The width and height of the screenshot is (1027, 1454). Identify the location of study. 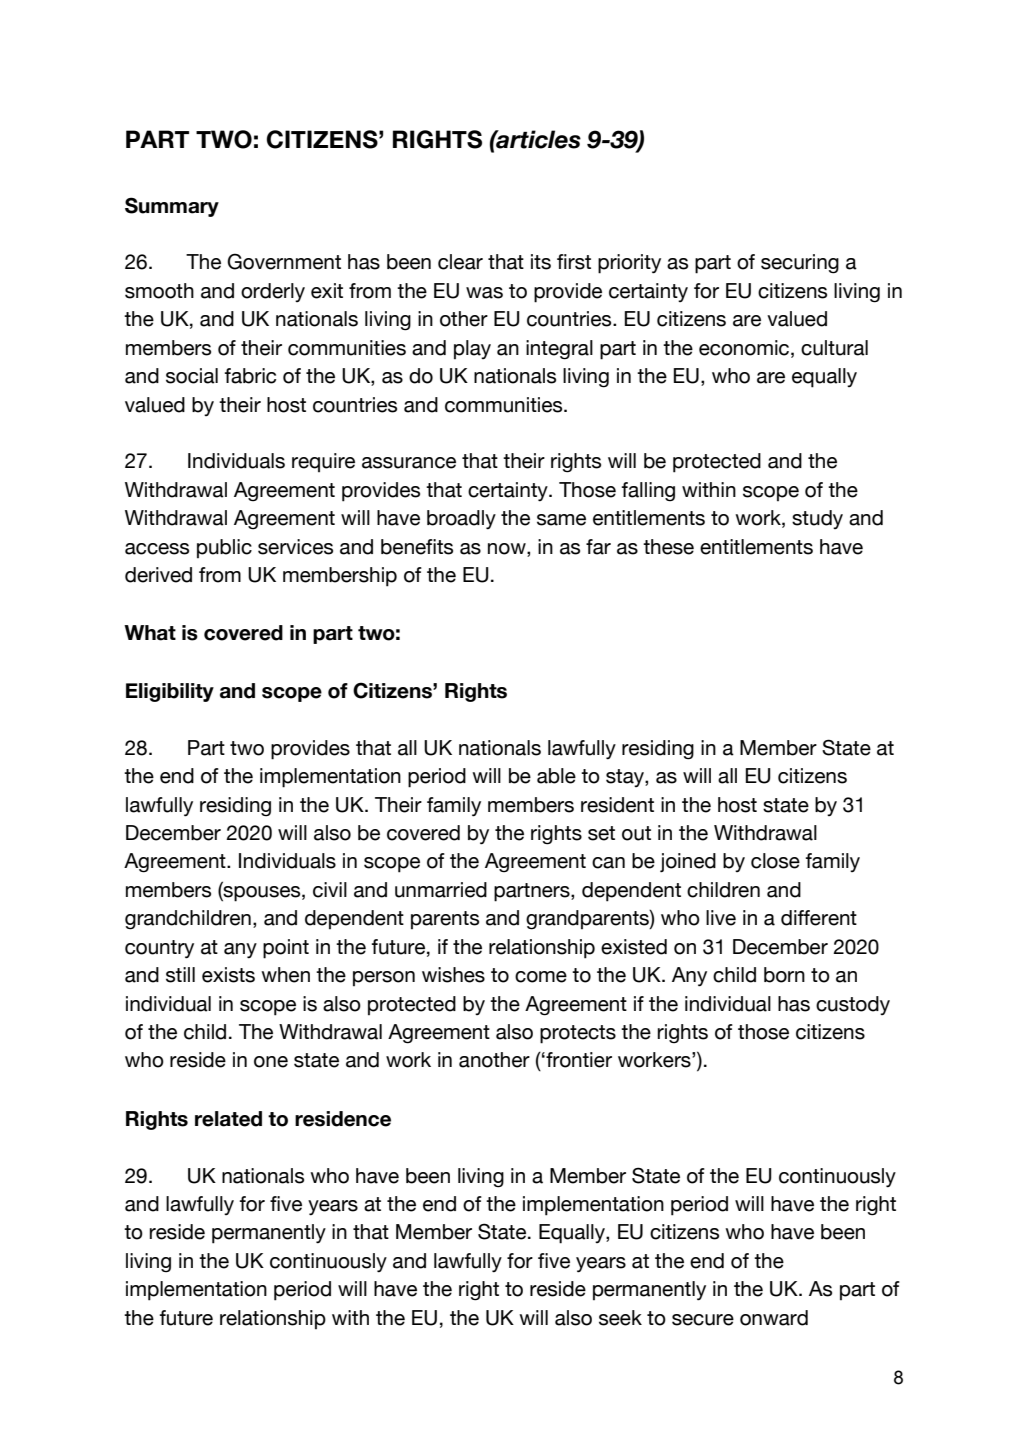
(817, 519).
